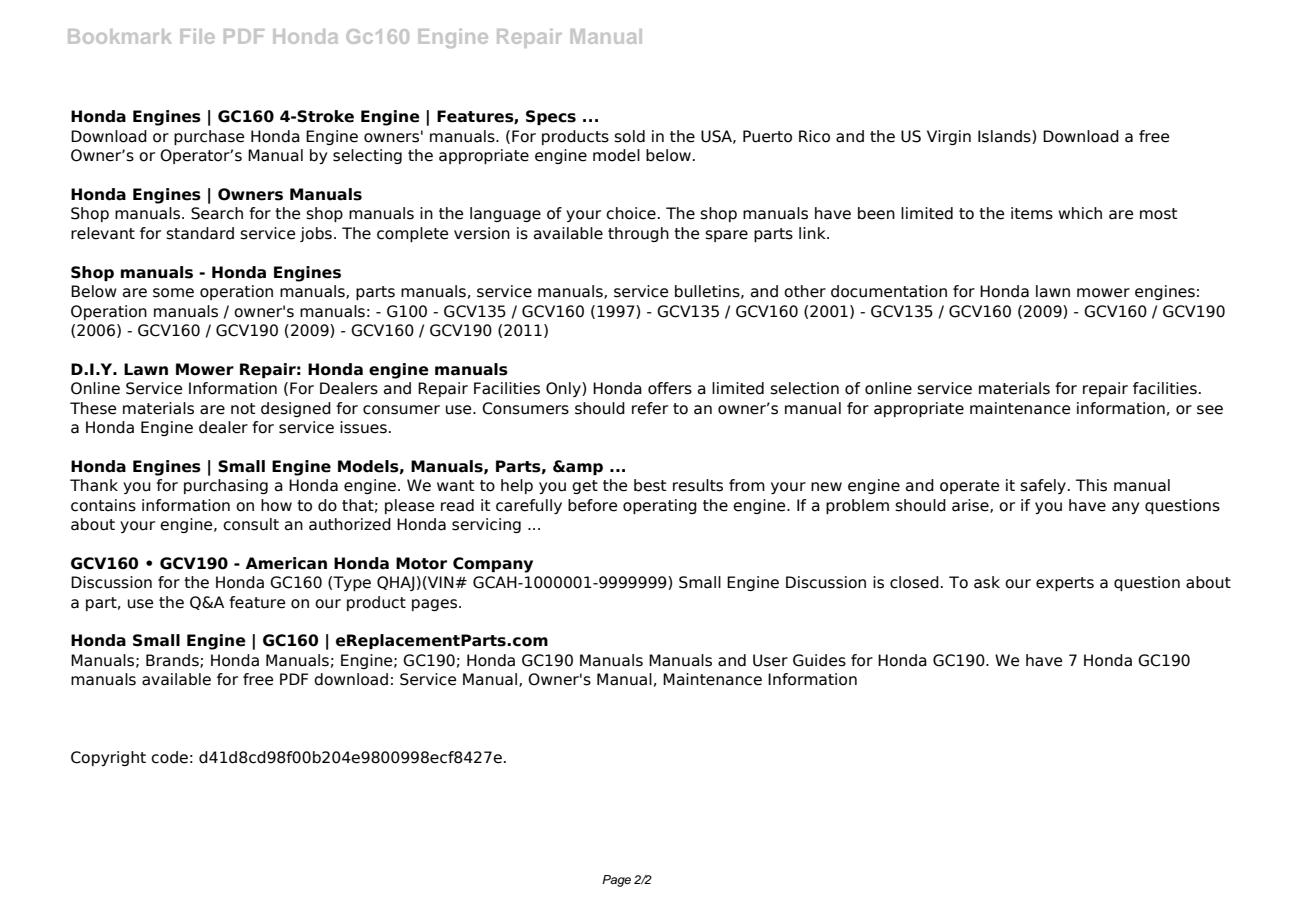 The width and height of the screenshot is (1308, 924). I want to click on documentation, so click(889, 291).
